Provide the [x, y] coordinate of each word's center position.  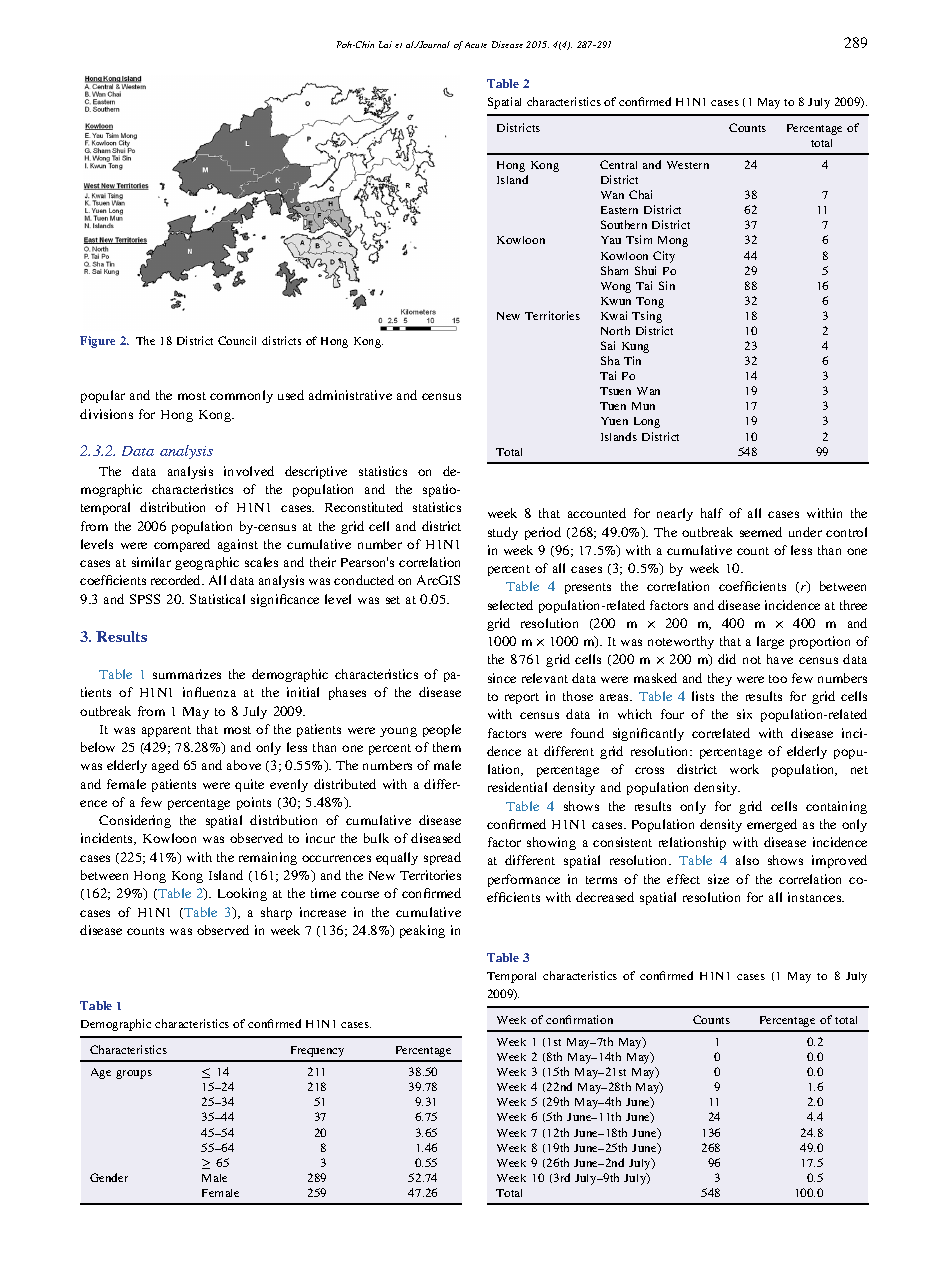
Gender [109, 1177]
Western [688, 165]
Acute [476, 45]
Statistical [217, 599]
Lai [385, 44]
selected [510, 605]
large [770, 642]
